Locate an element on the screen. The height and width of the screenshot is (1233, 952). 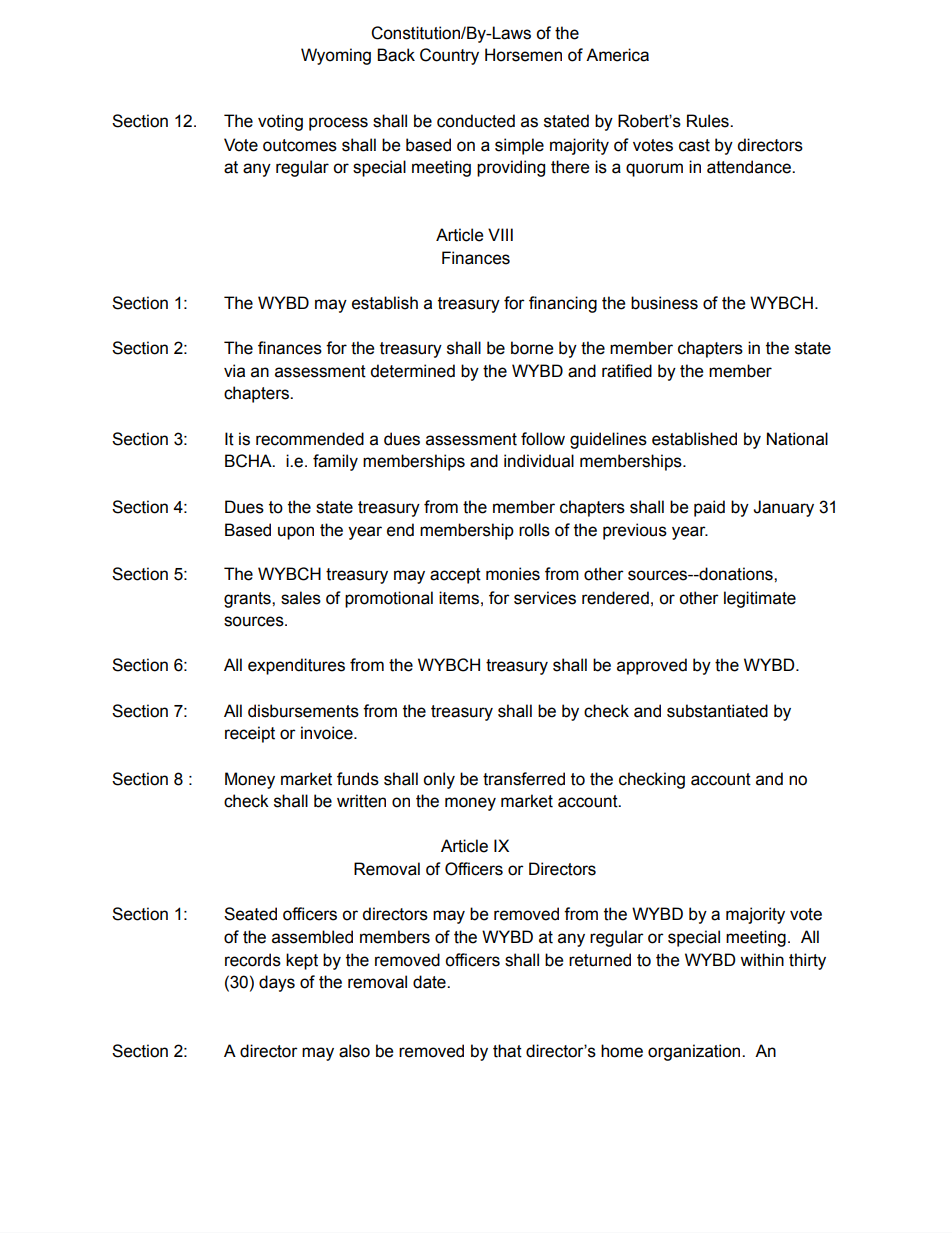
home is located at coordinates (622, 1051).
